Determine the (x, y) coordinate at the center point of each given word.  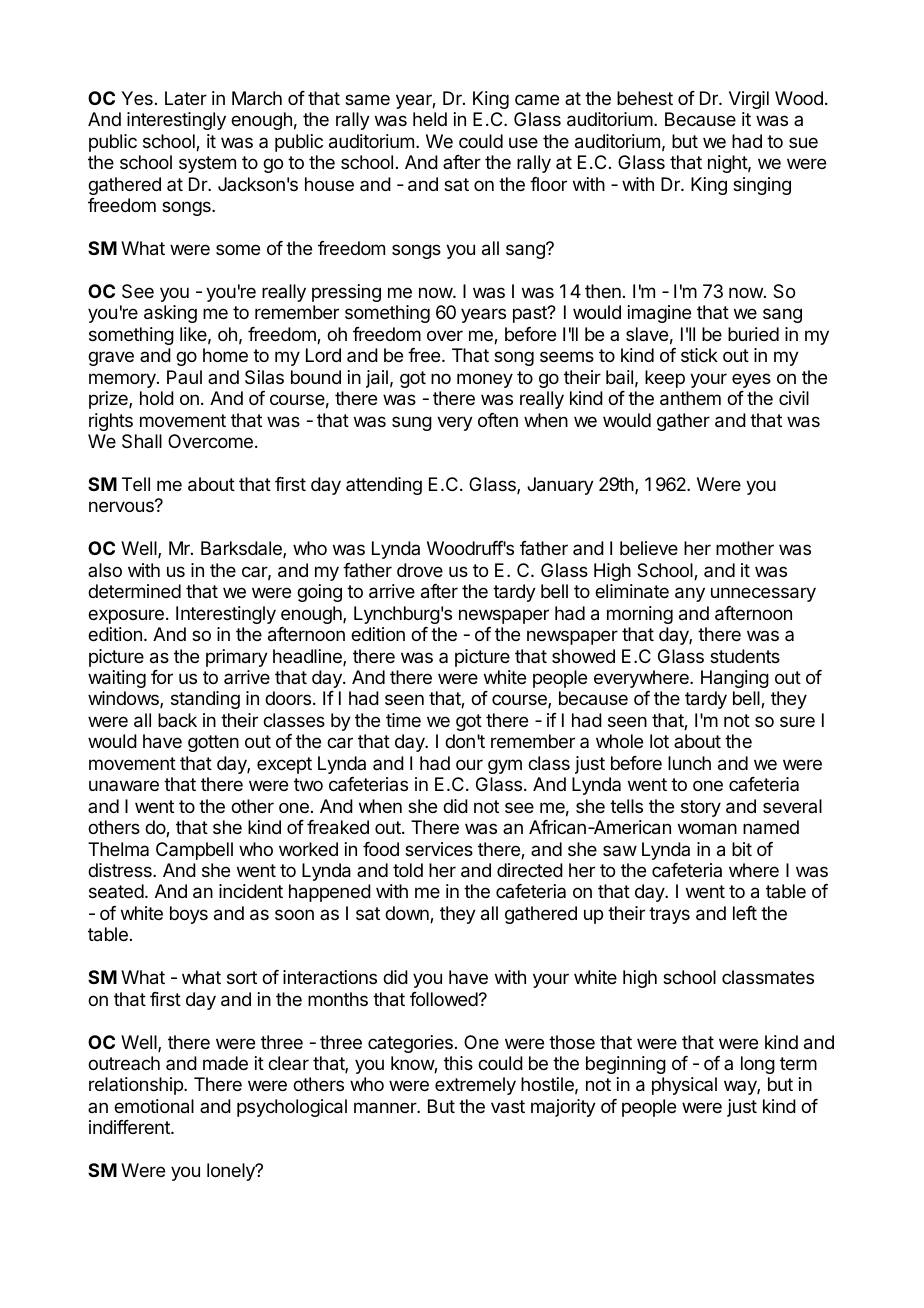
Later (186, 98)
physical (684, 1086)
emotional (154, 1106)
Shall (142, 441)
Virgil (749, 100)
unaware (124, 785)
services (439, 849)
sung (412, 423)
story (701, 808)
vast (508, 1106)
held (430, 119)
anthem (690, 398)
